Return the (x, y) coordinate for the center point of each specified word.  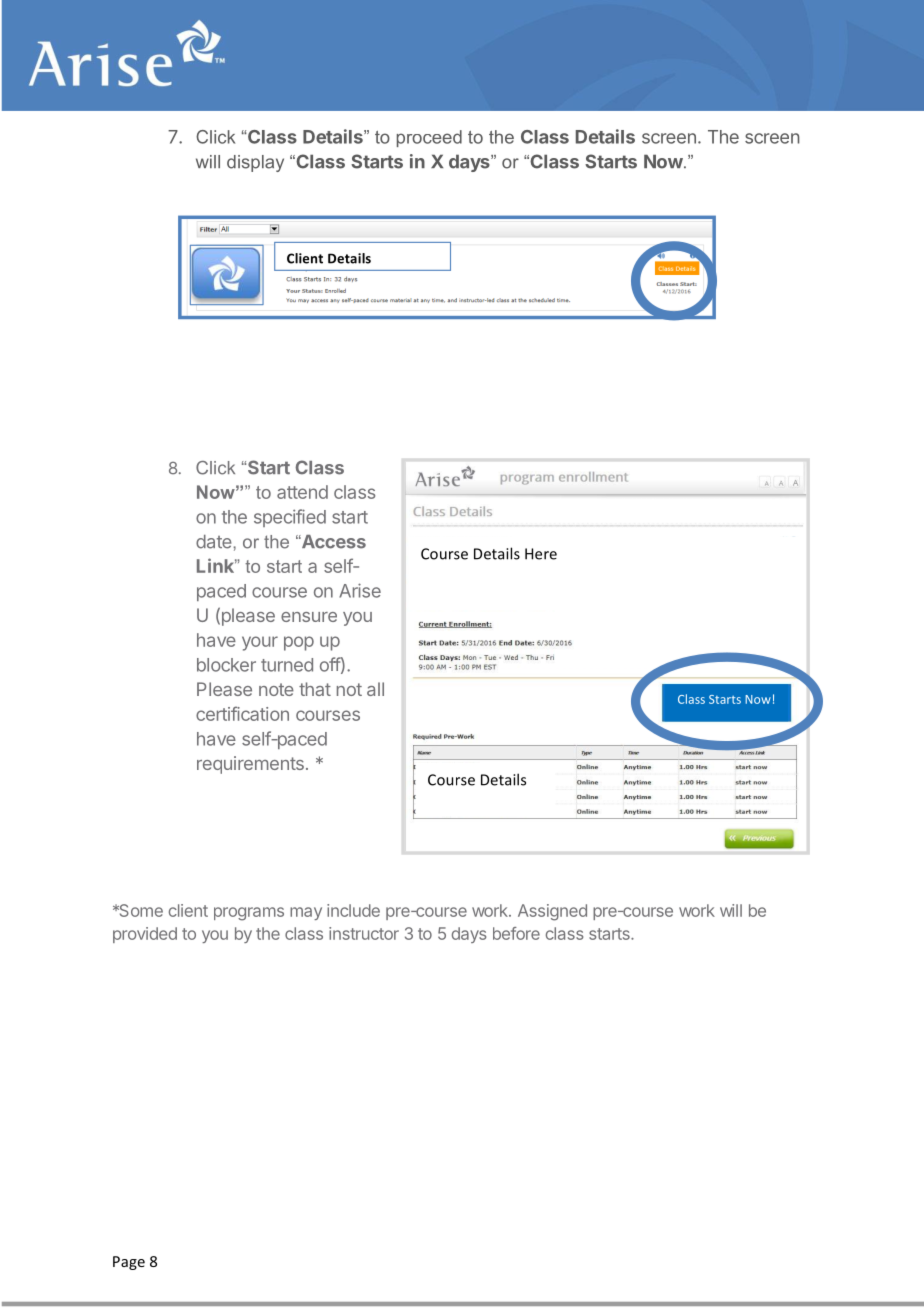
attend (302, 492)
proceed (429, 138)
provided (145, 935)
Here (541, 554)
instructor (364, 933)
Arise (360, 590)
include (353, 910)
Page (129, 1263)
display (255, 163)
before (516, 933)
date (215, 542)
